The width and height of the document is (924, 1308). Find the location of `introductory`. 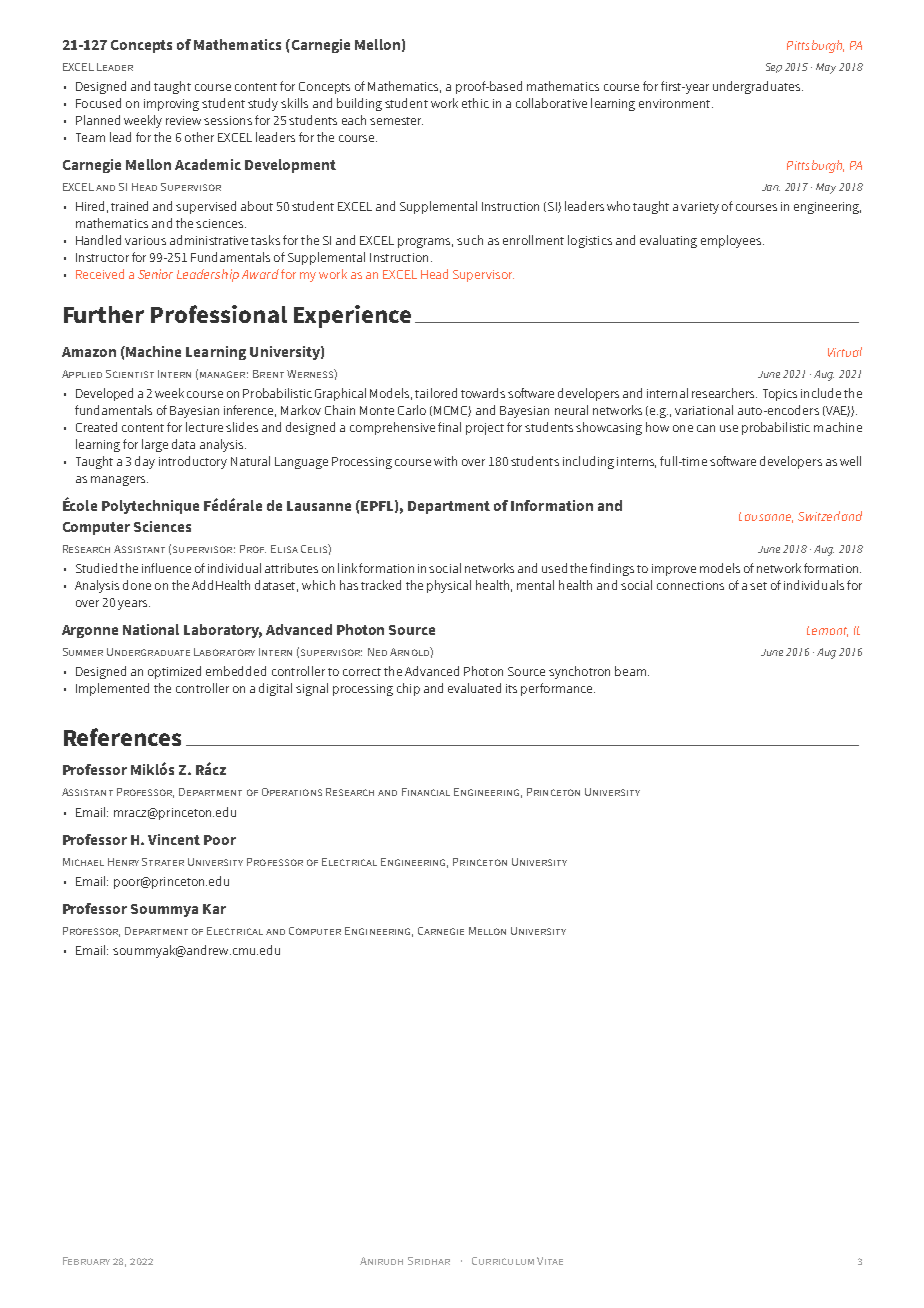

introductory is located at coordinates (193, 462).
